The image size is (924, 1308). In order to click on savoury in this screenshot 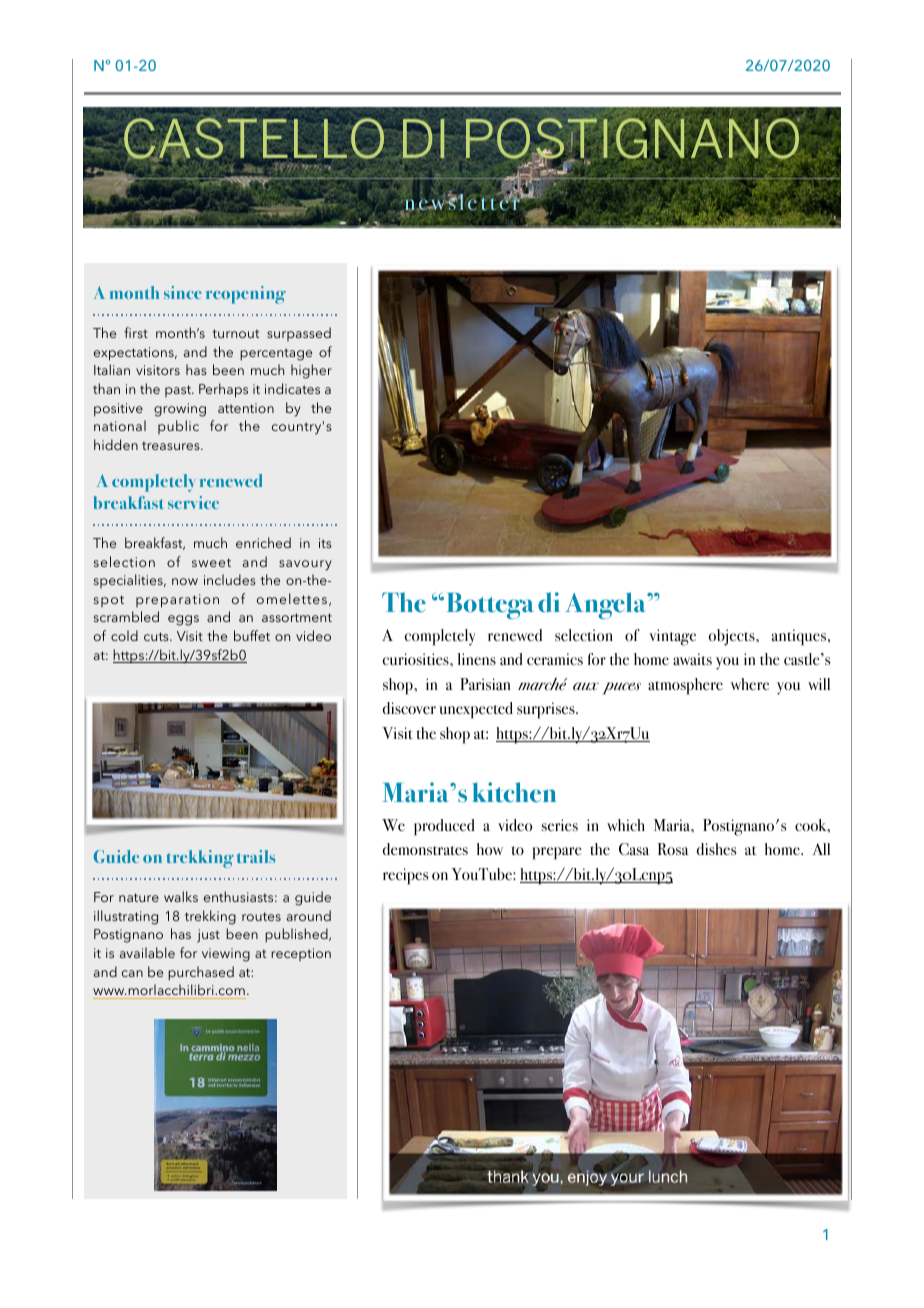, I will do `click(305, 565)`.
